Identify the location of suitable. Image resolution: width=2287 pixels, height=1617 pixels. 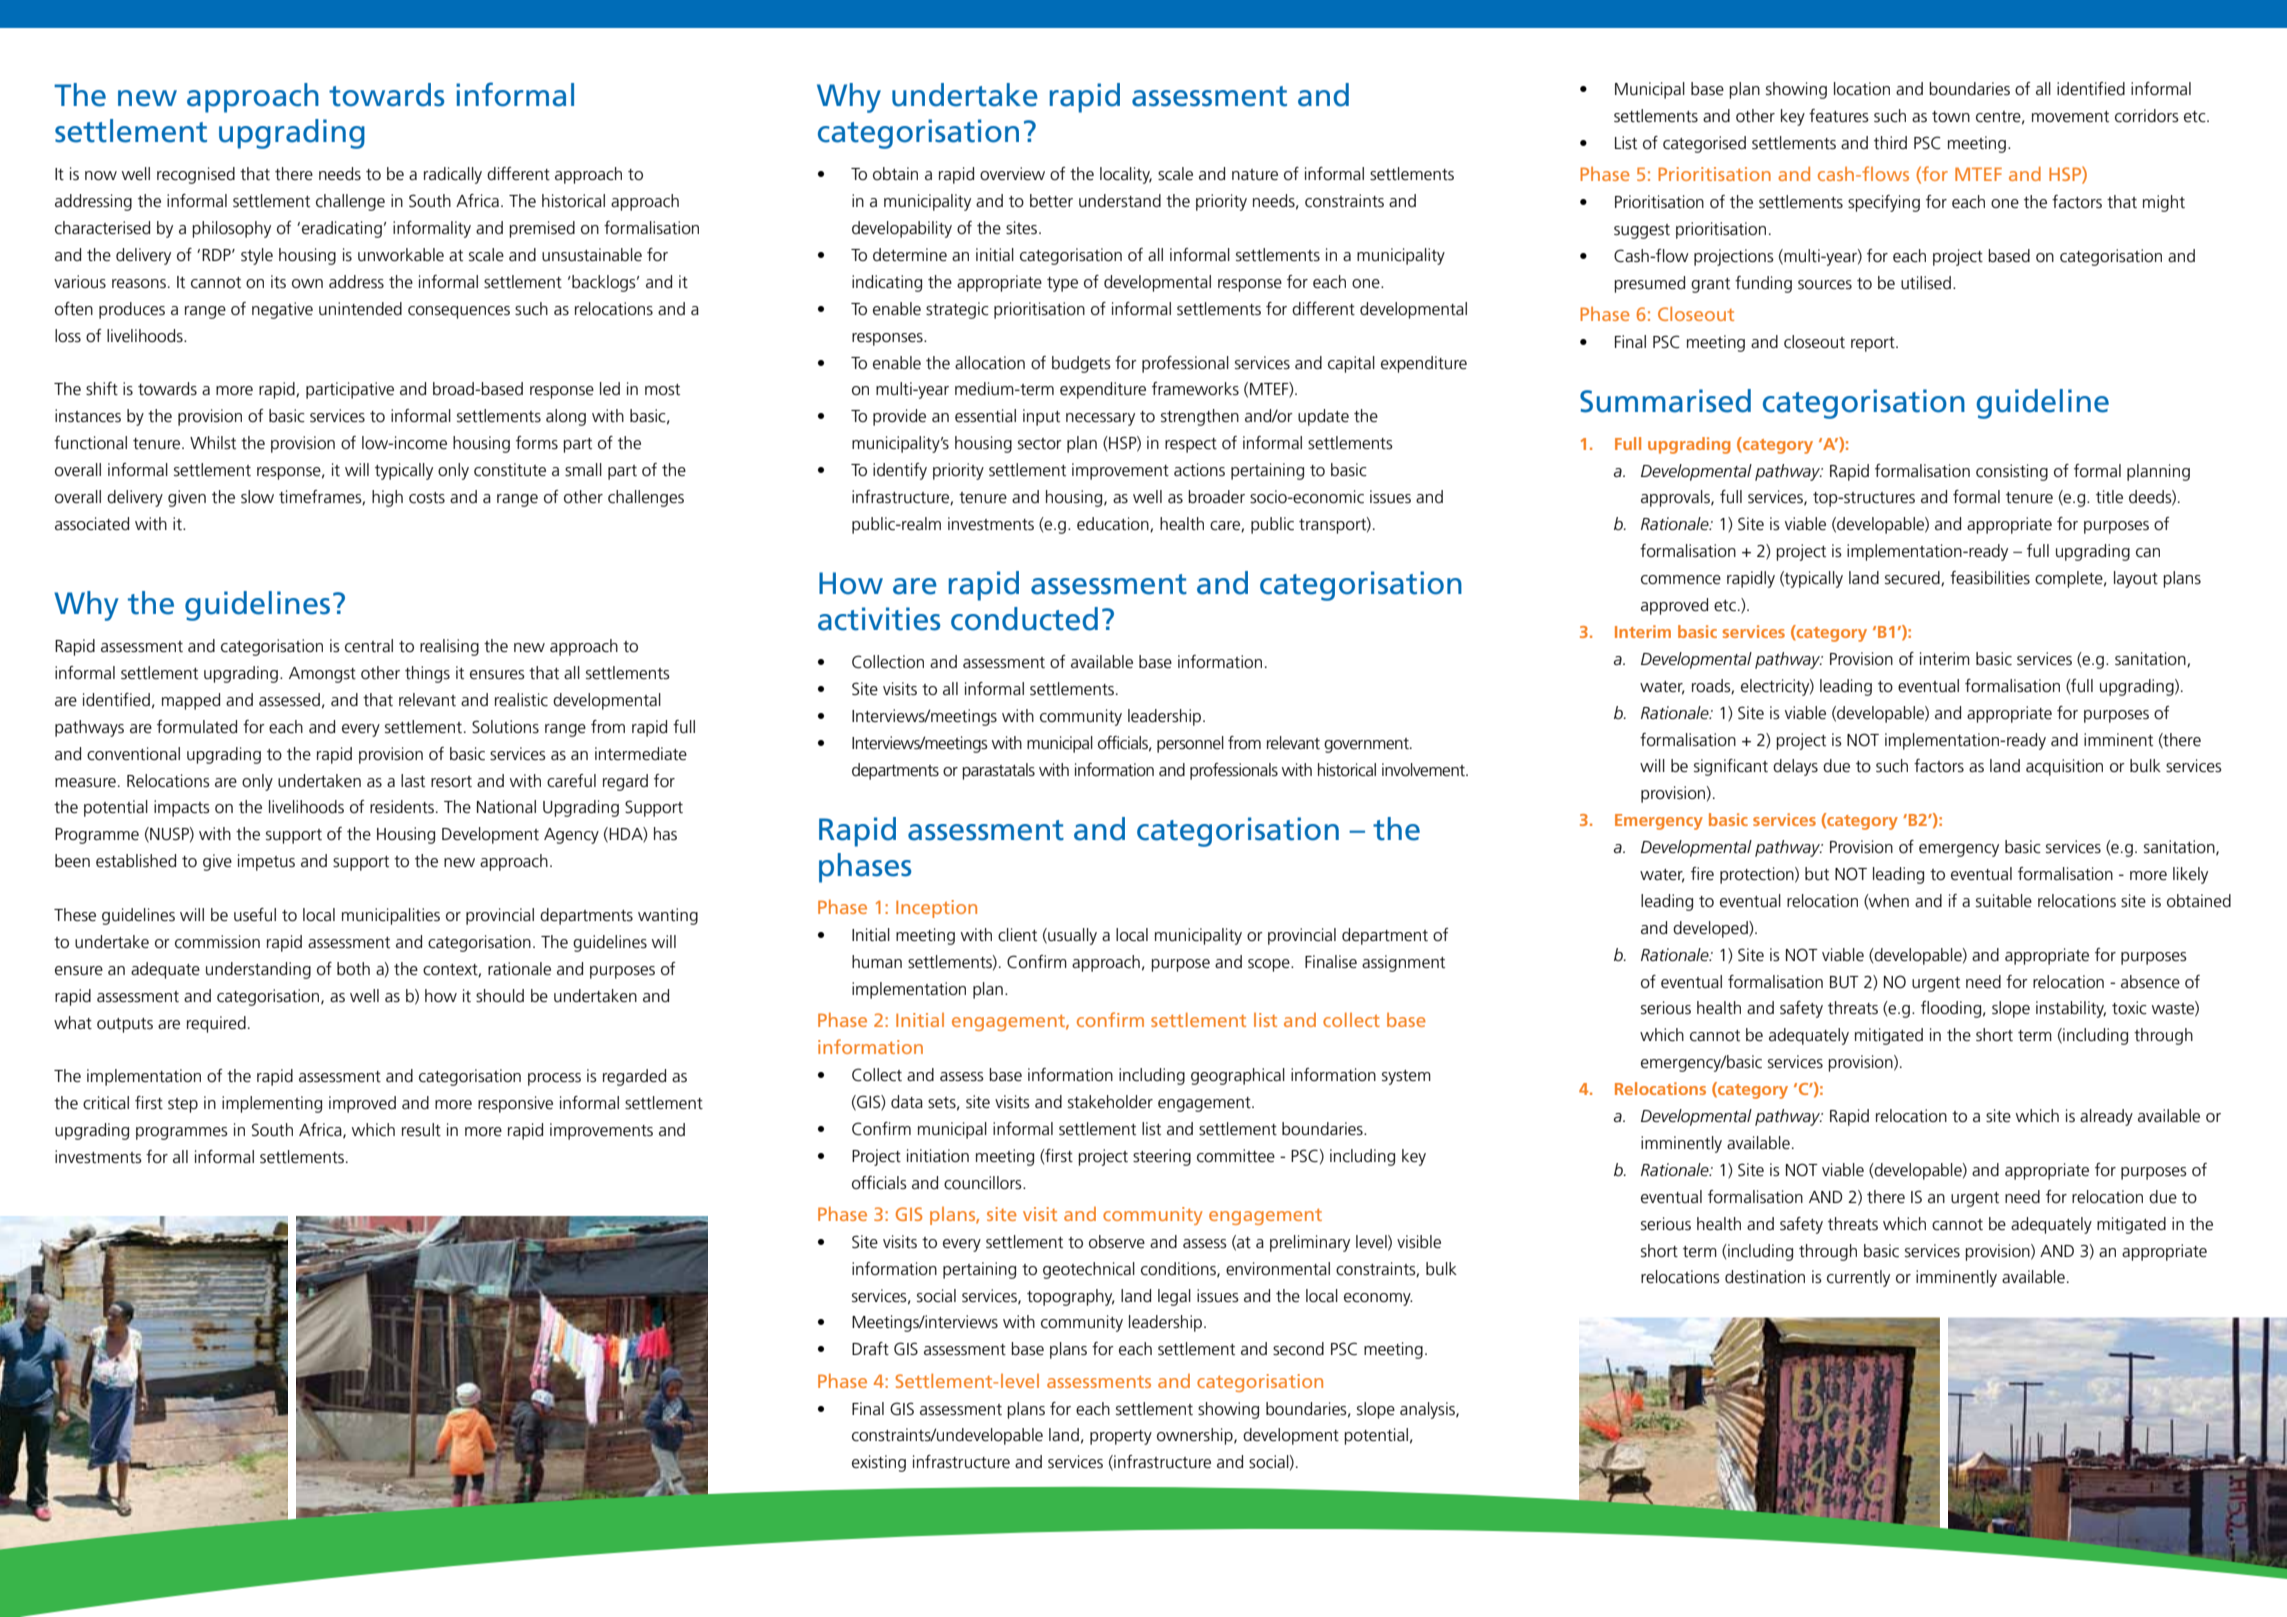
(2004, 901).
